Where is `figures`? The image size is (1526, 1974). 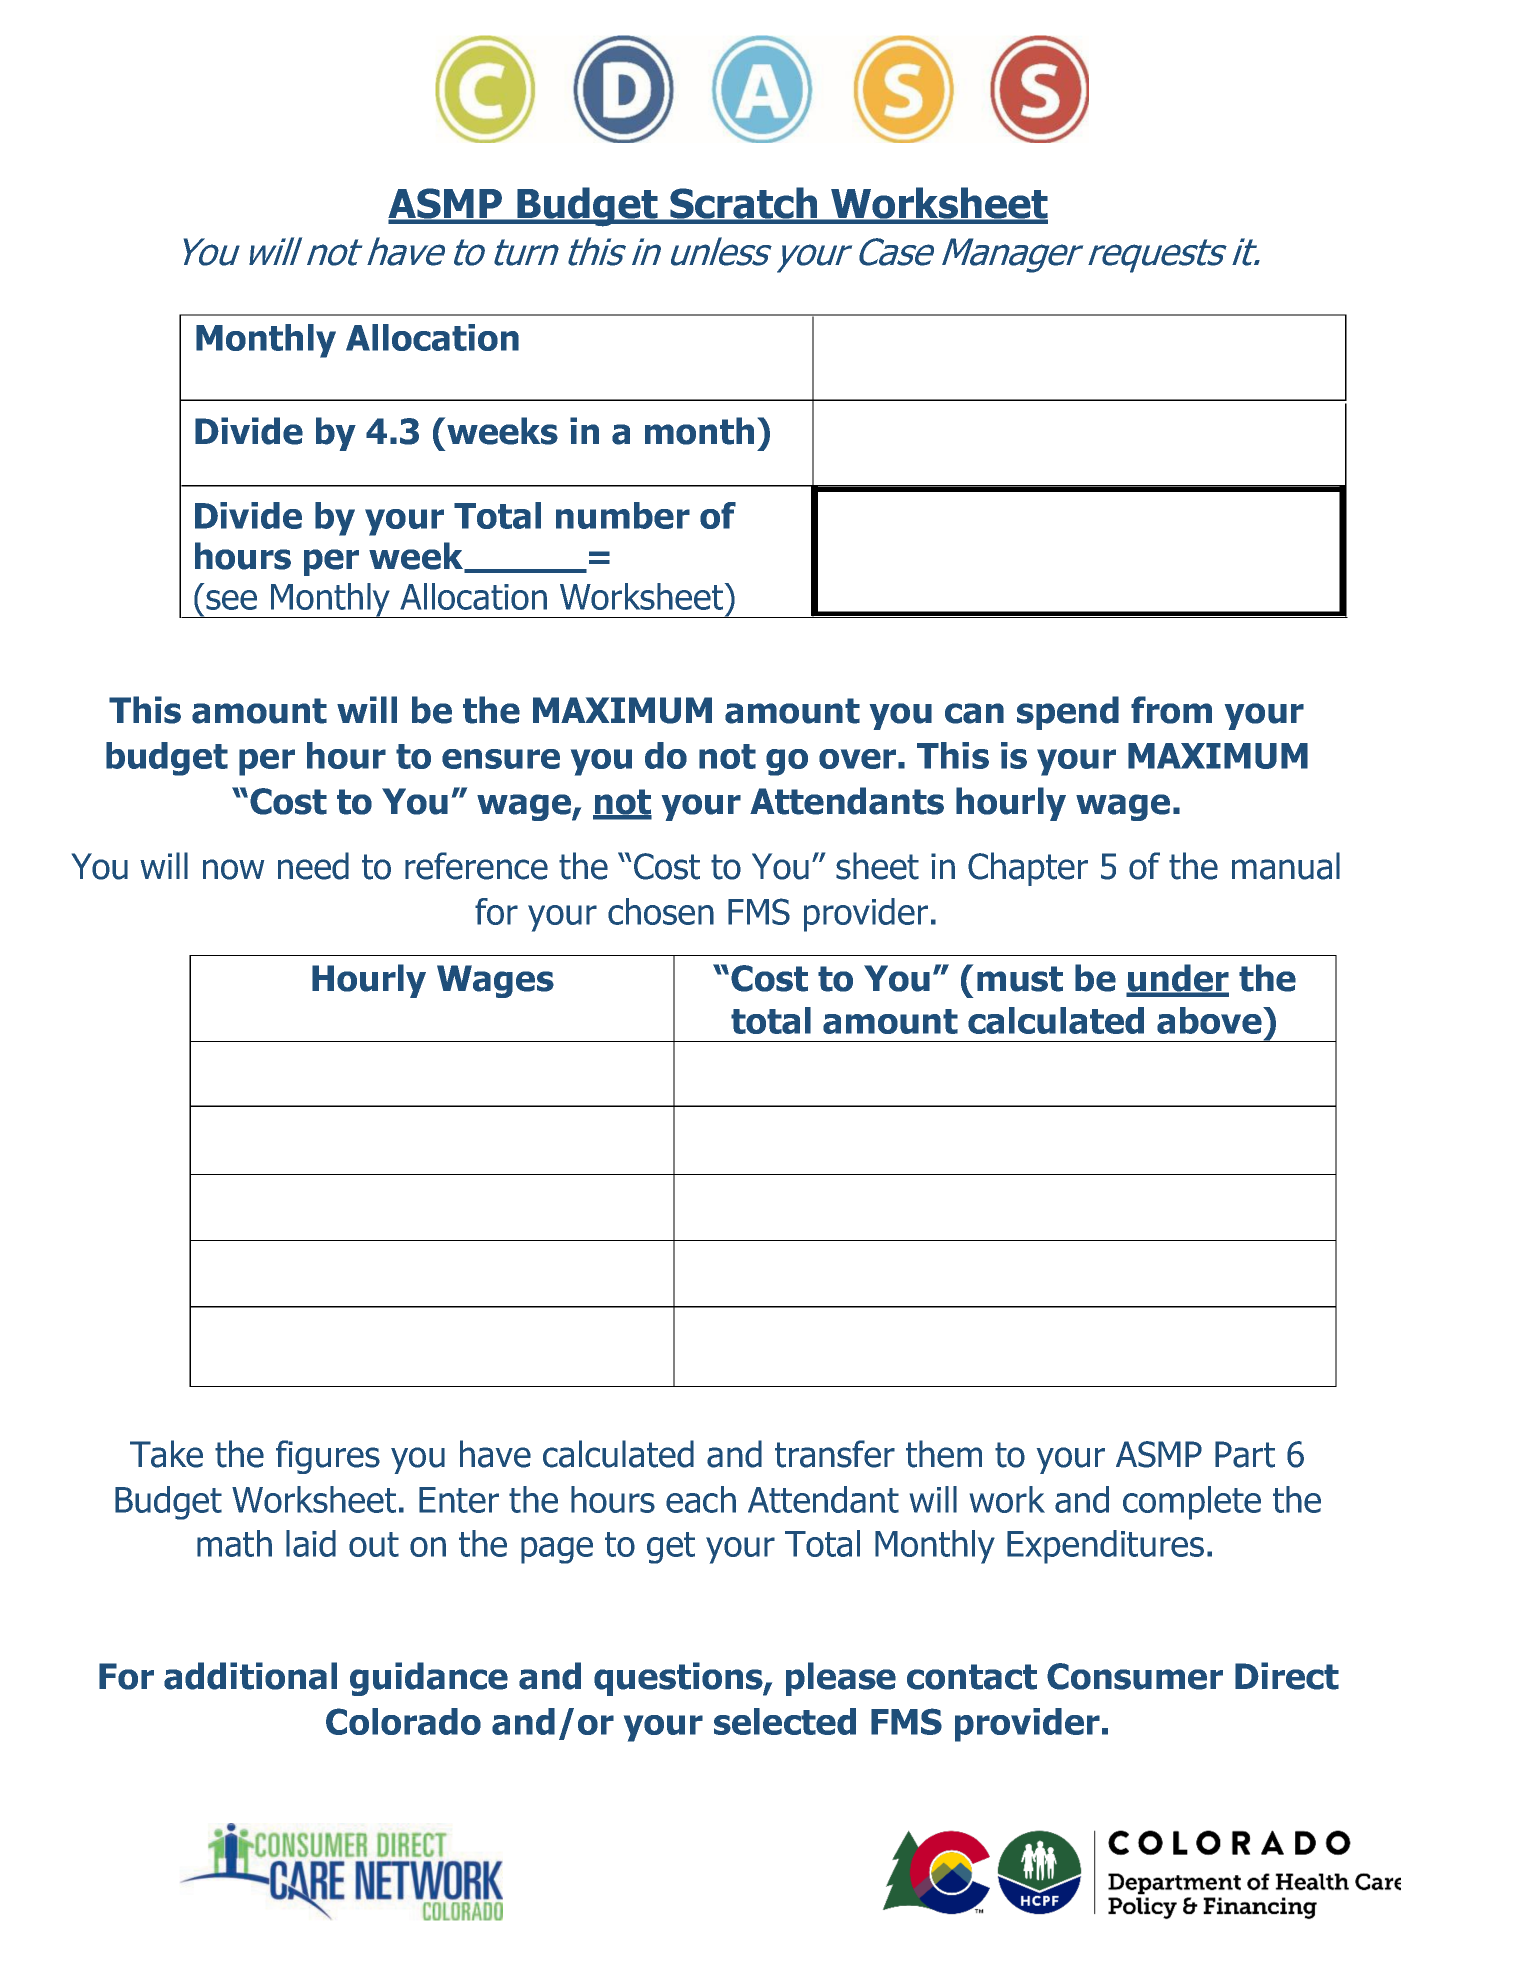 figures is located at coordinates (328, 1457).
